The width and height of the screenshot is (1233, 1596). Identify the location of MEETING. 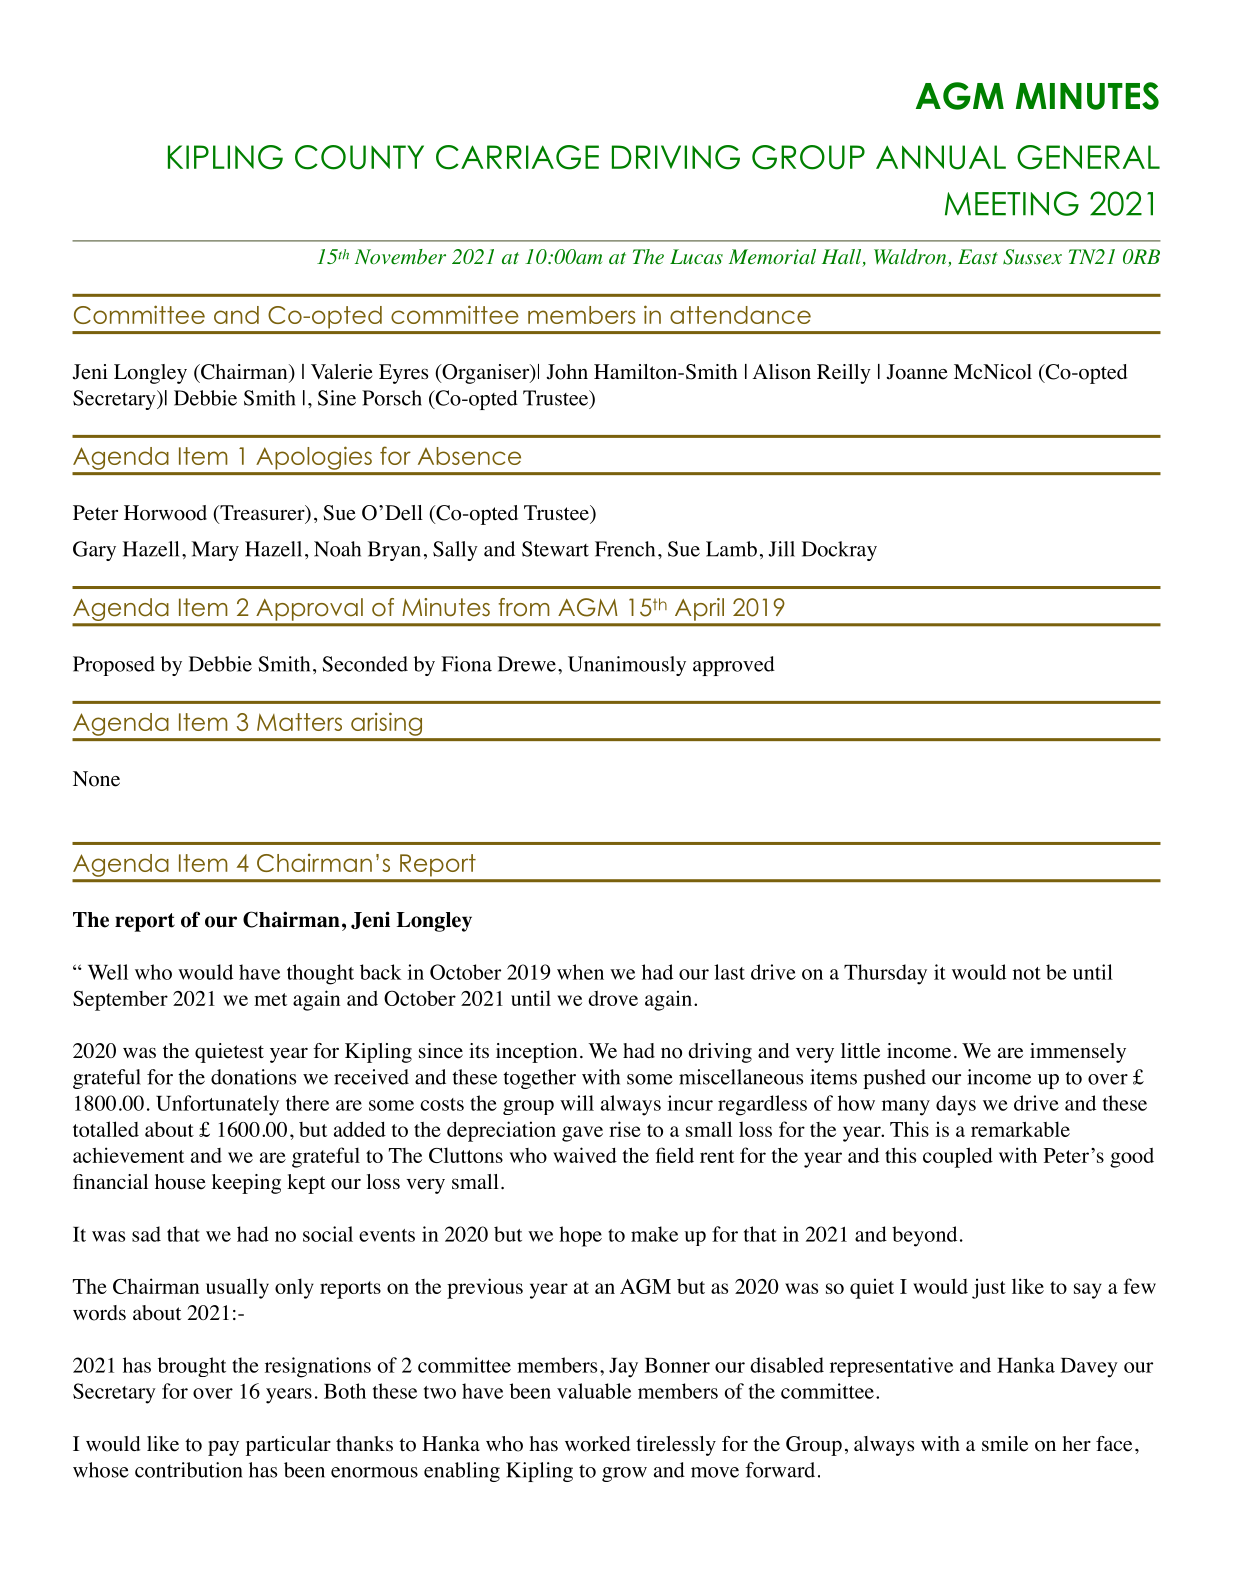
(1012, 203).
